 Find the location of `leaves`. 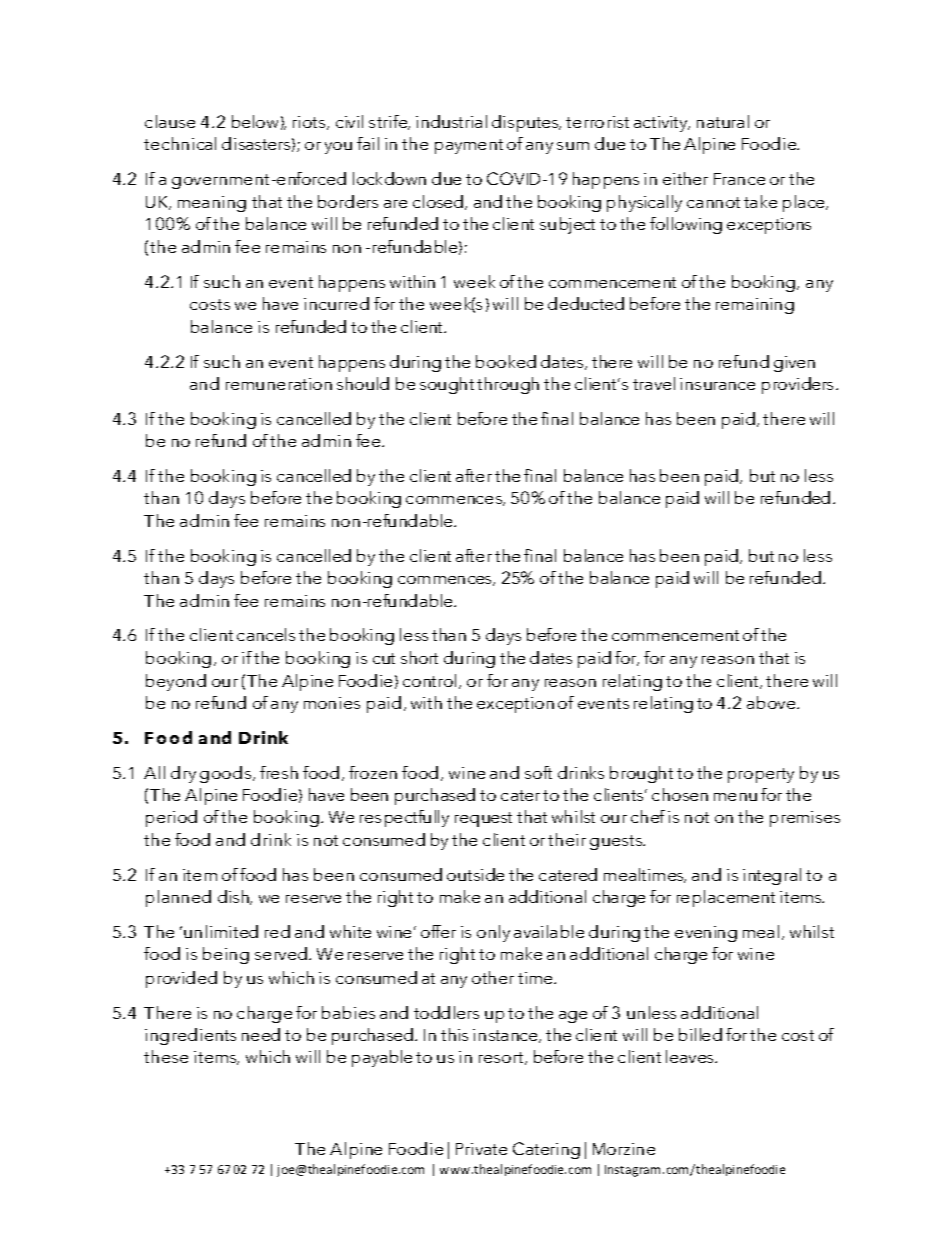

leaves is located at coordinates (691, 1056).
